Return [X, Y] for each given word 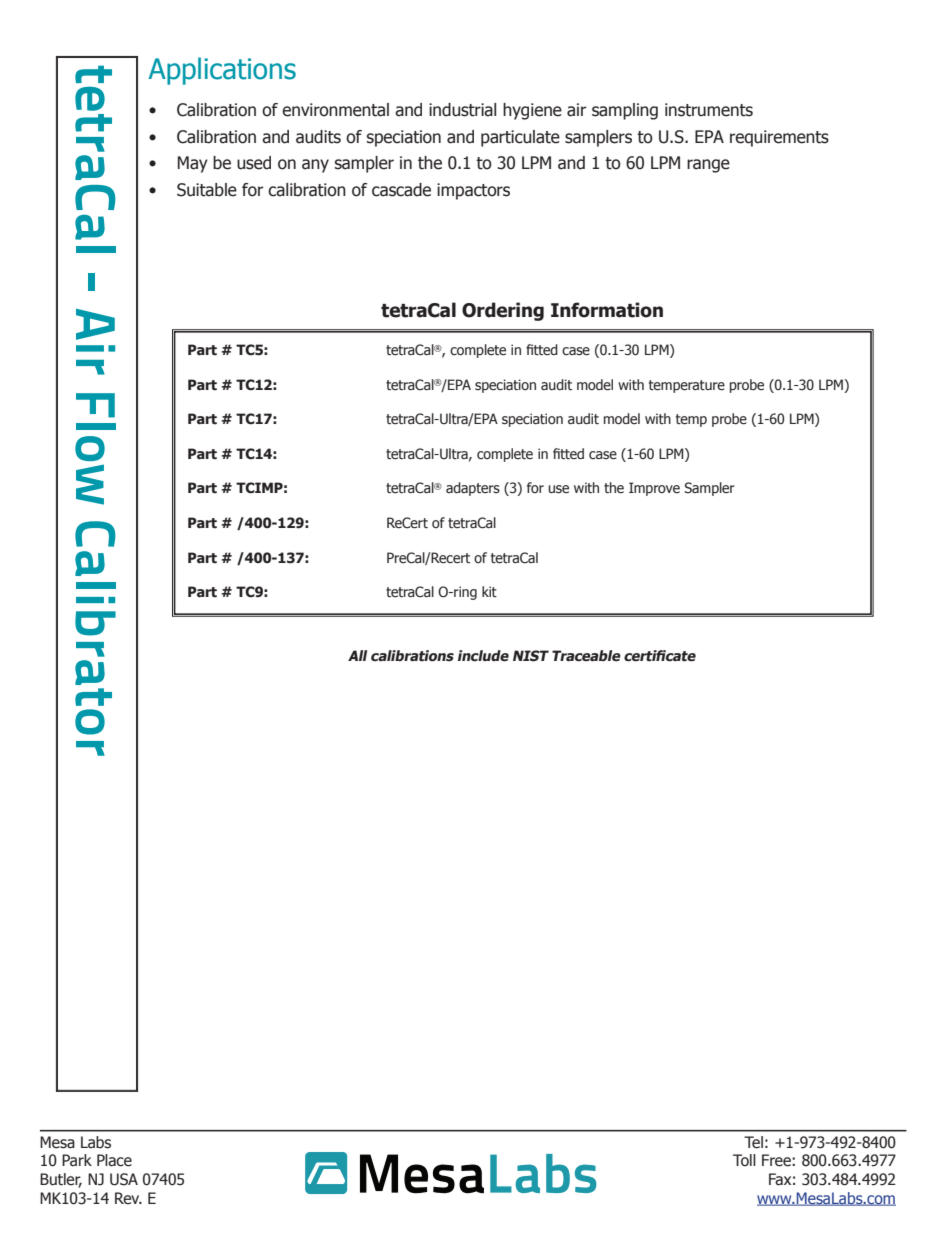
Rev [128, 1198]
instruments [709, 110]
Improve [654, 489]
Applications [222, 71]
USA [124, 1179]
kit [489, 591]
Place [114, 1160]
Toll [744, 1160]
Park [77, 1160]
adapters [473, 489]
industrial [462, 110]
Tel [753, 1142]
